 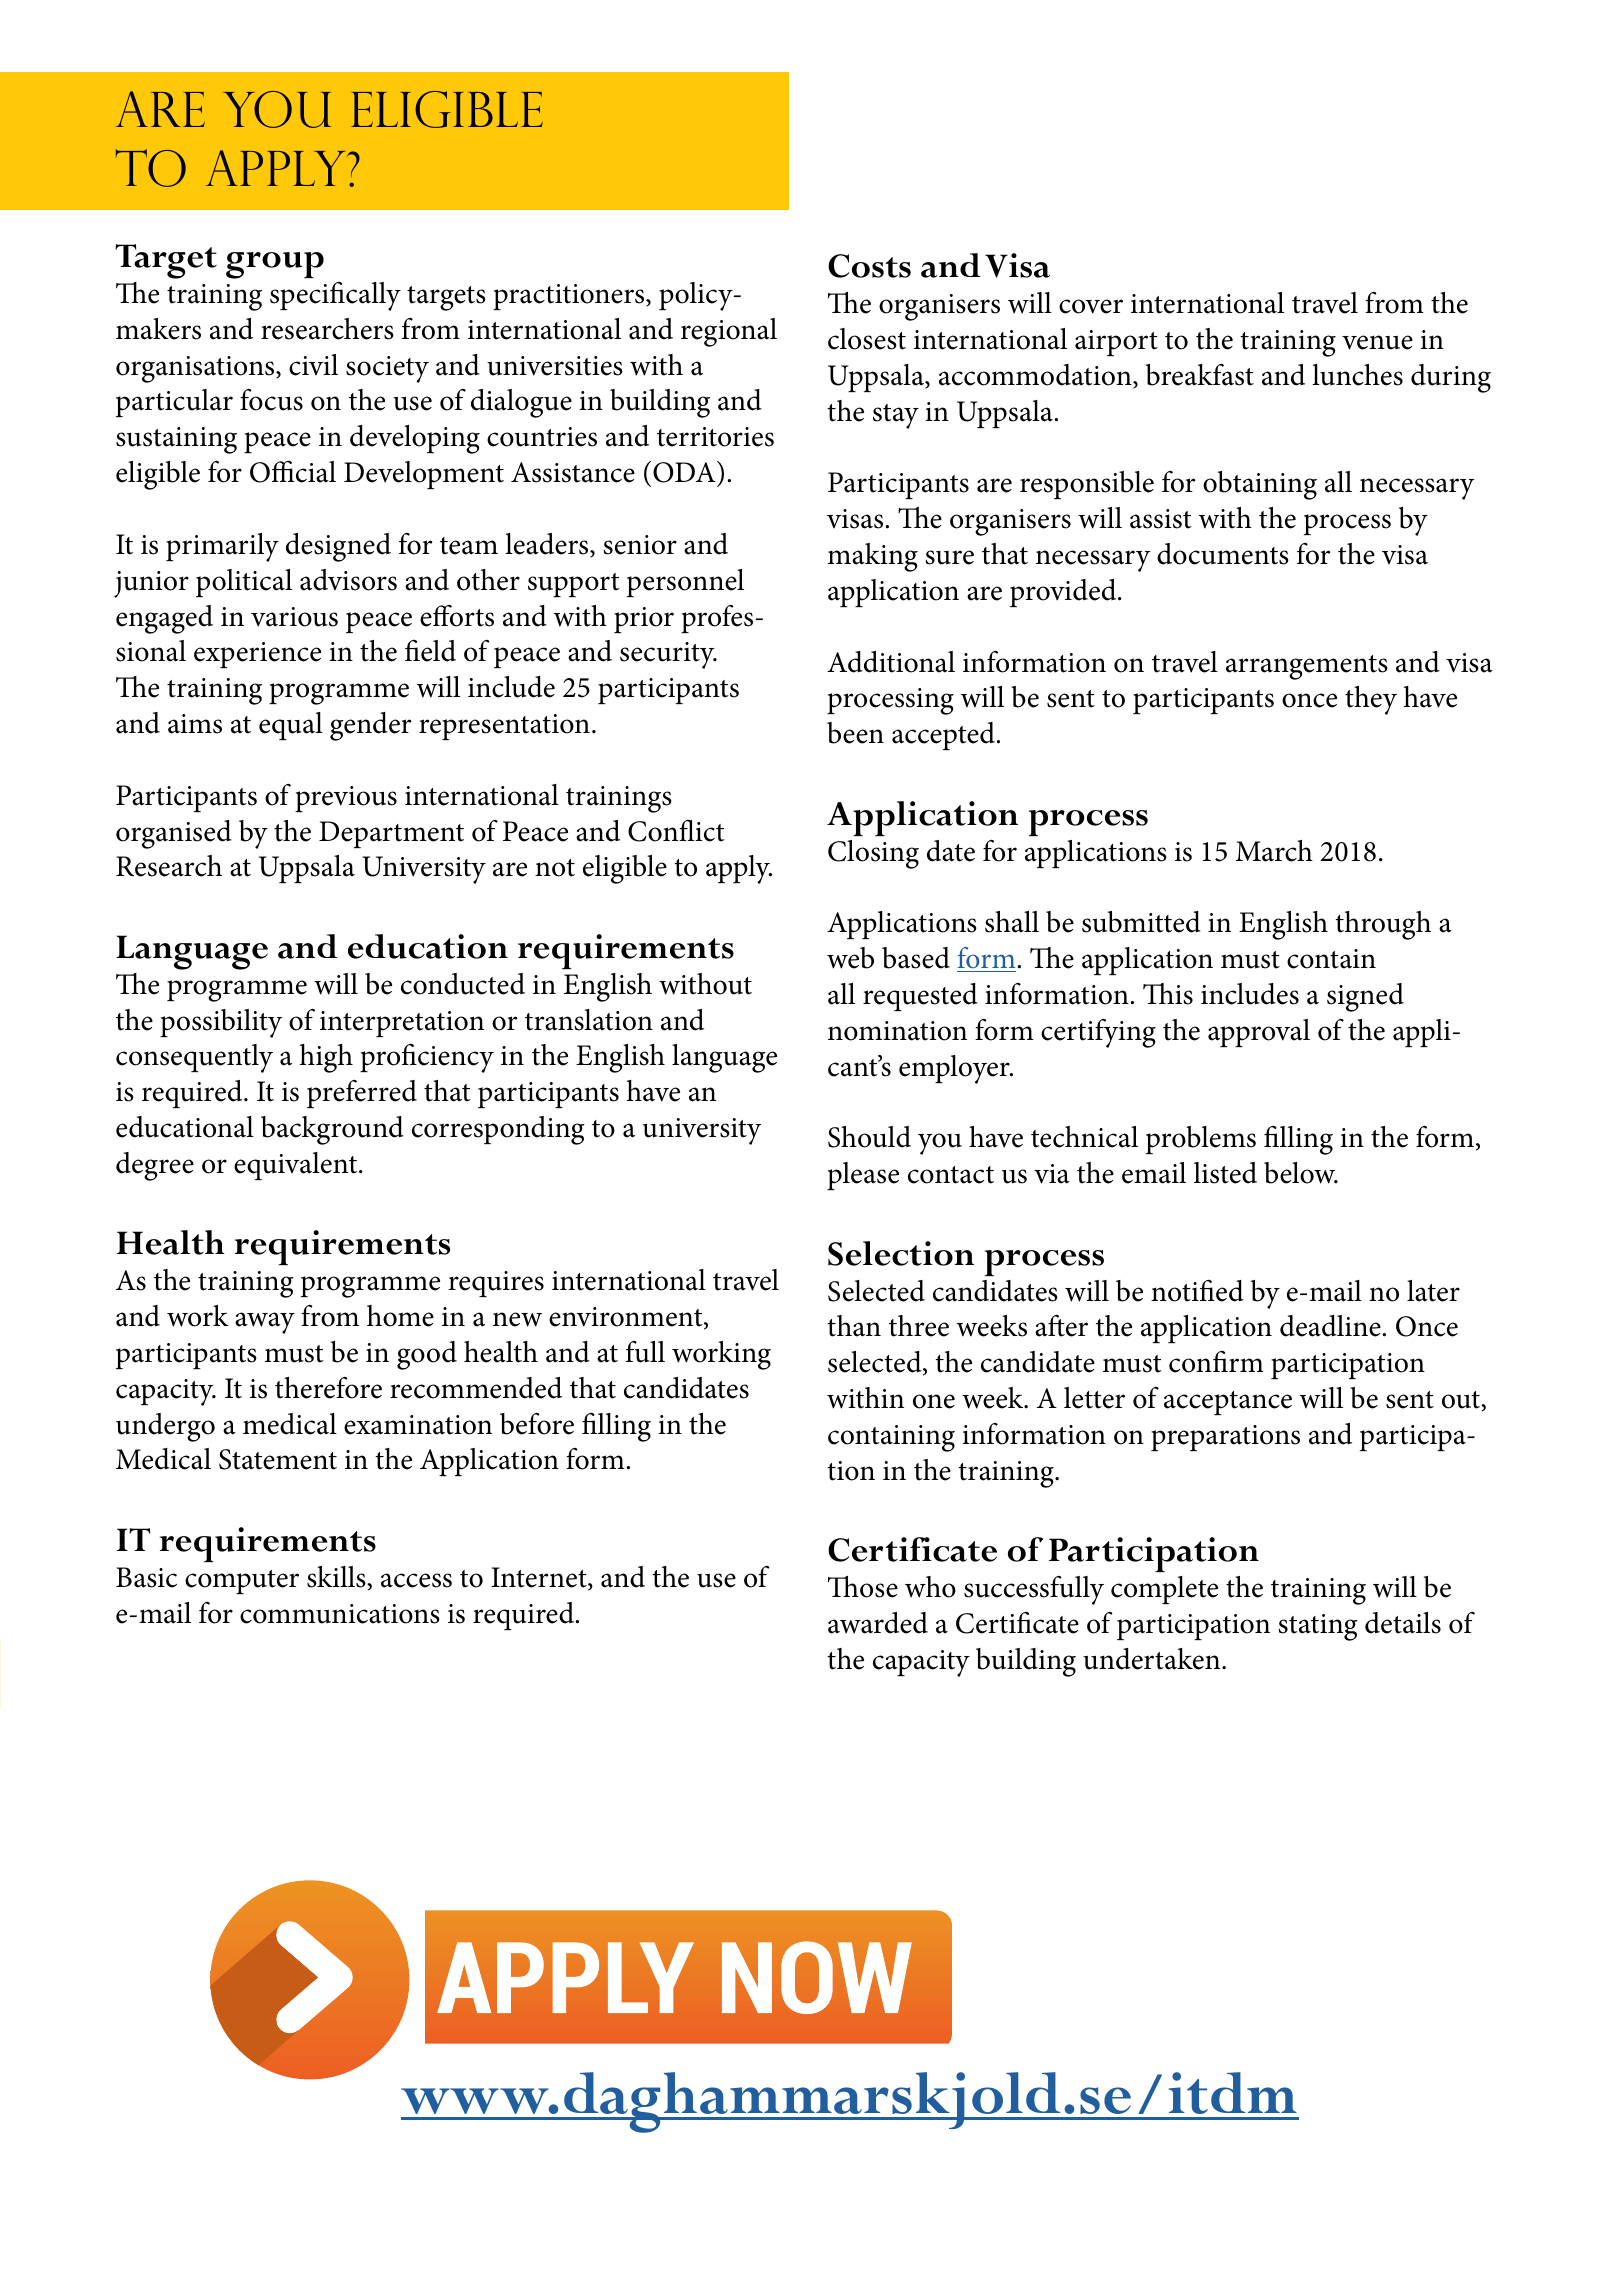 I want to click on been, so click(x=855, y=733).
